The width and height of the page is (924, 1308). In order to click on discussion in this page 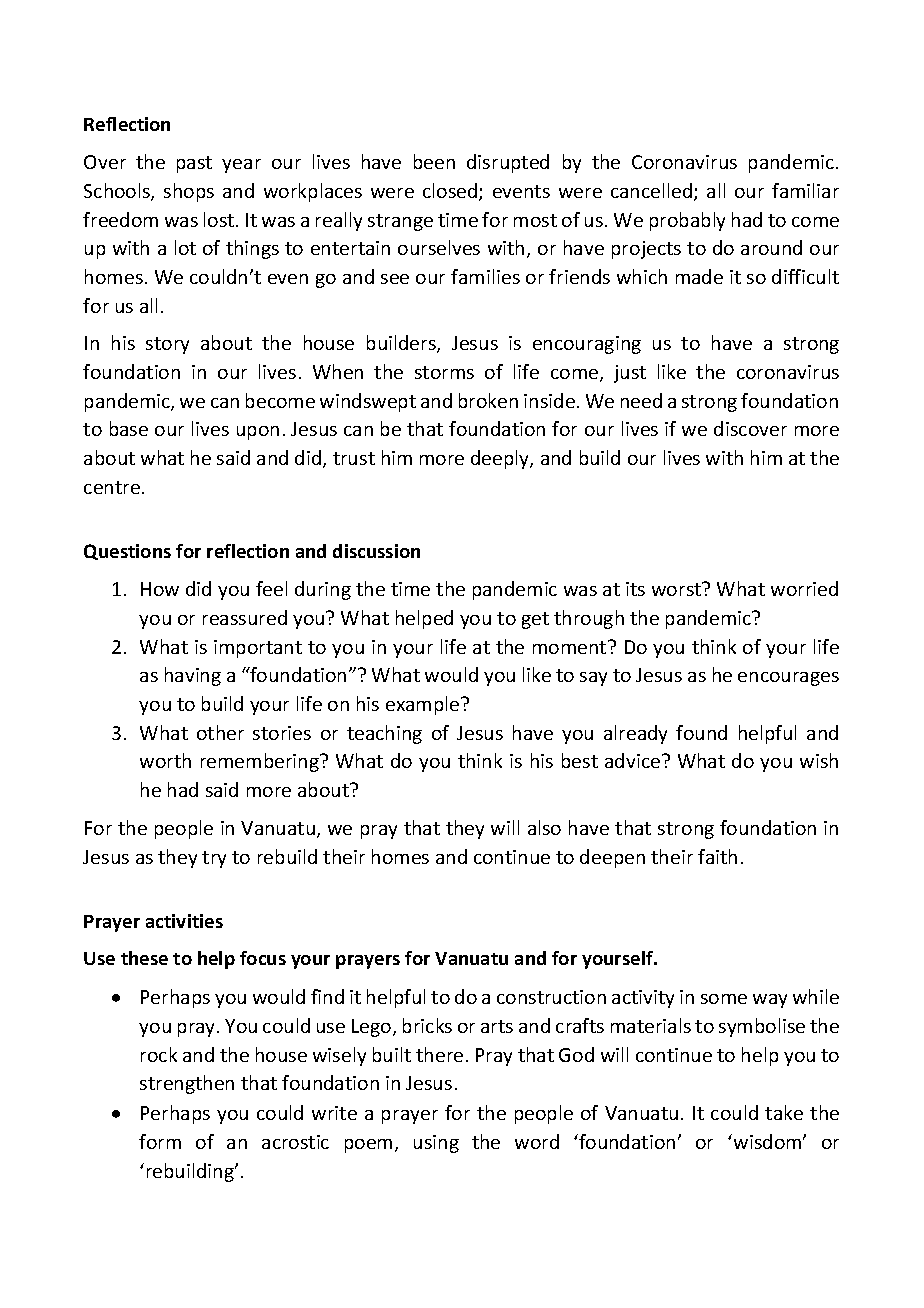, I will do `click(376, 551)`.
